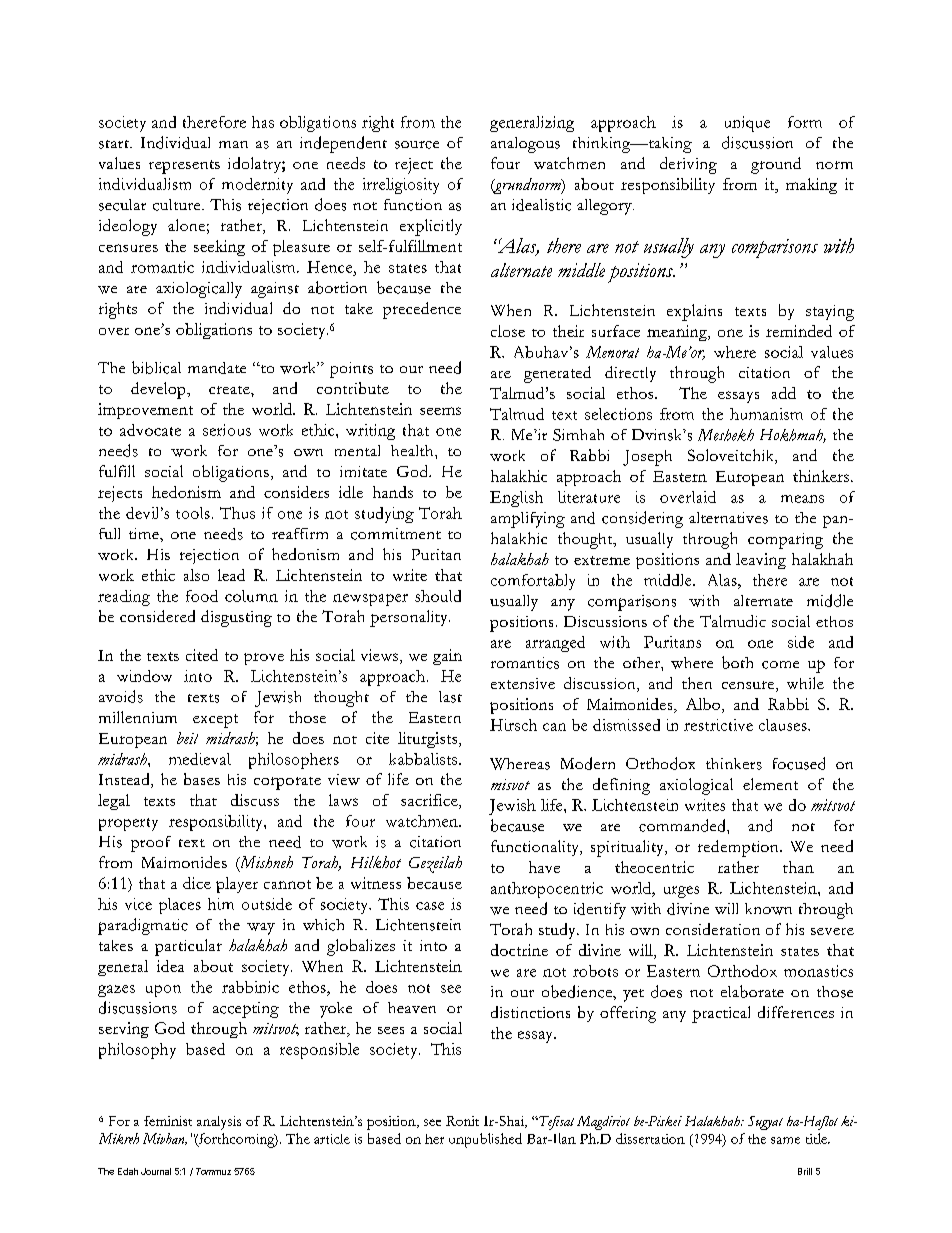 The width and height of the page is (952, 1233). I want to click on ground, so click(776, 165).
